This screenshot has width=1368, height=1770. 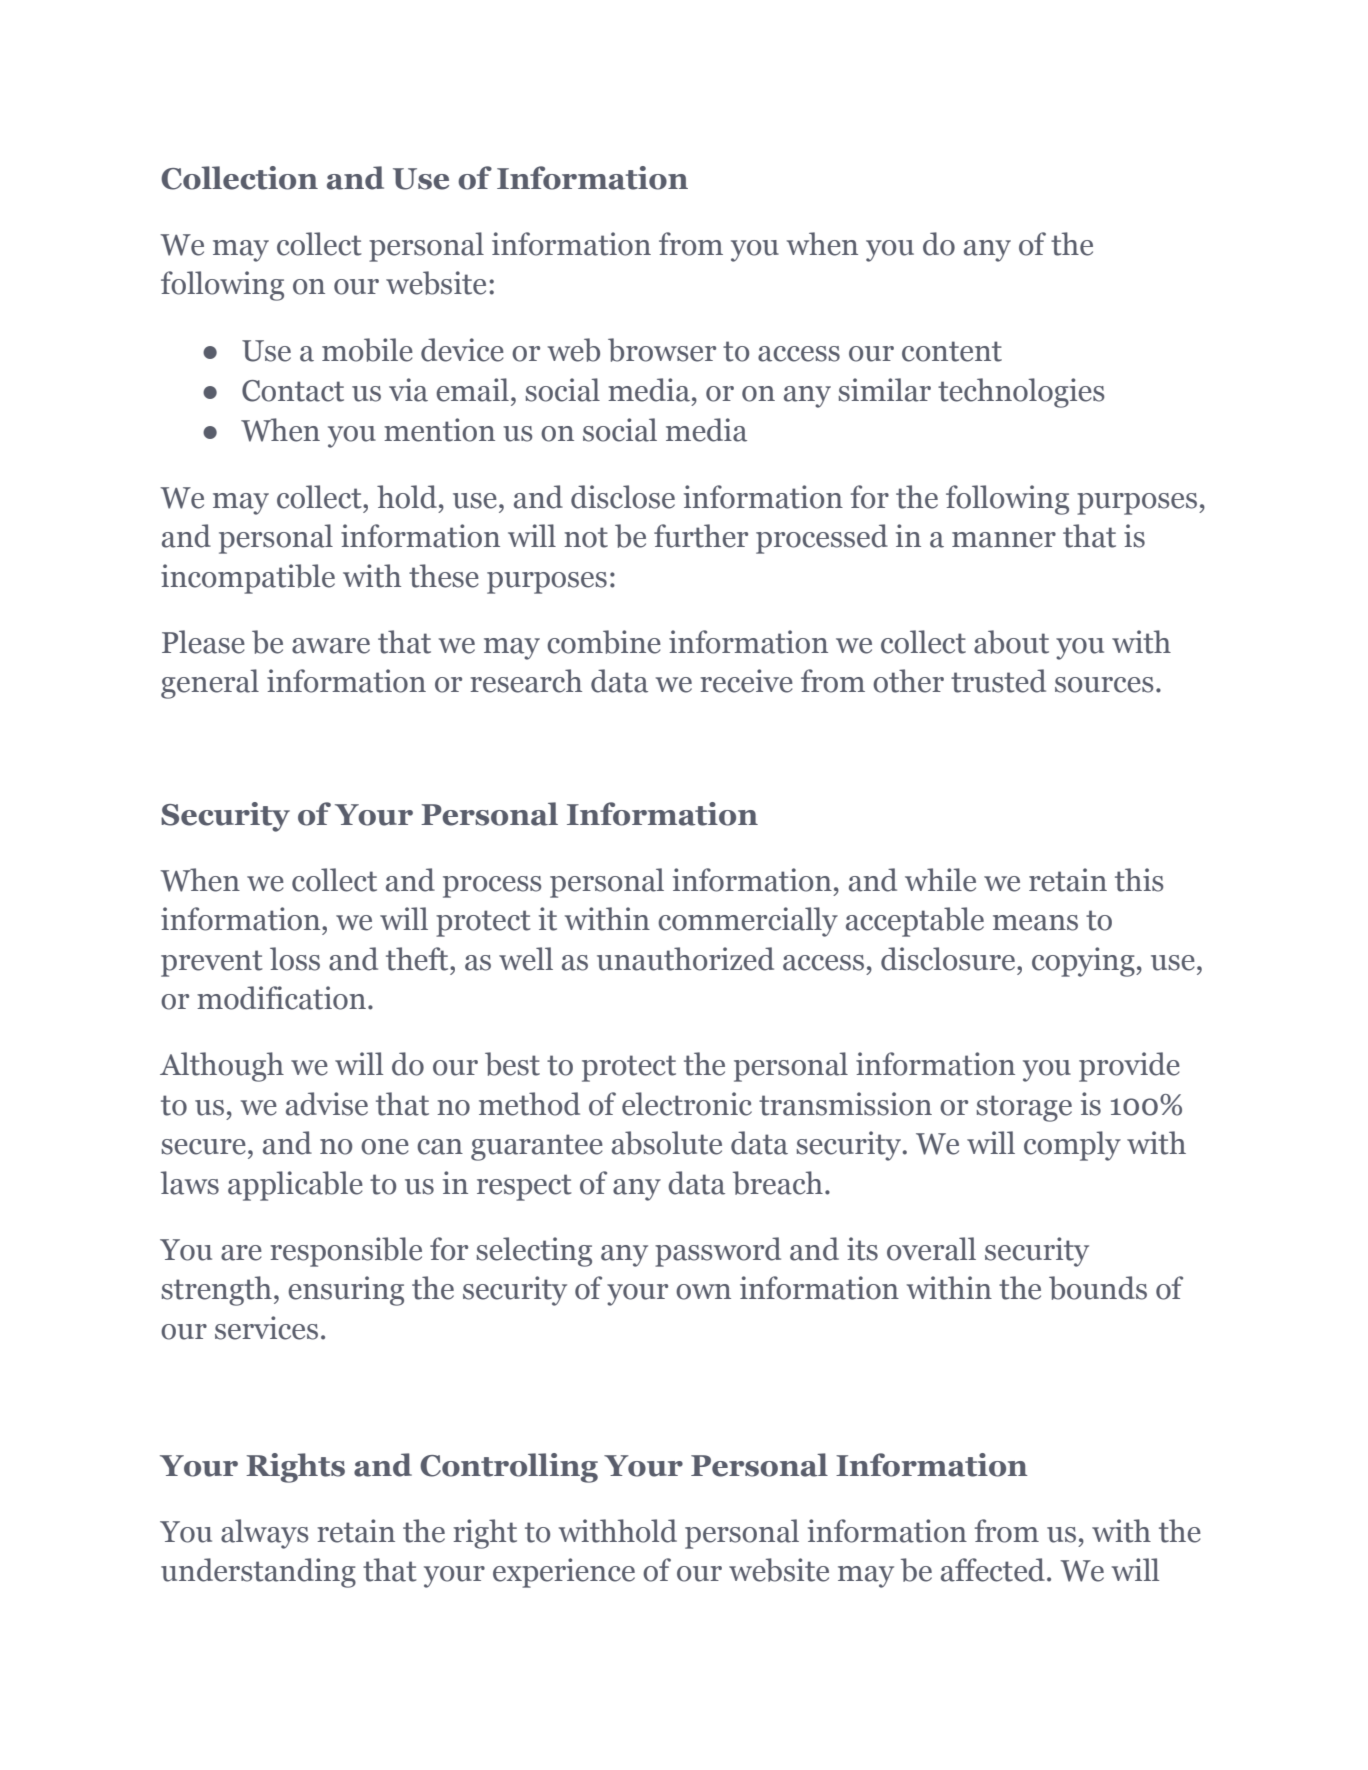 What do you see at coordinates (295, 959) in the screenshot?
I see `loss` at bounding box center [295, 959].
